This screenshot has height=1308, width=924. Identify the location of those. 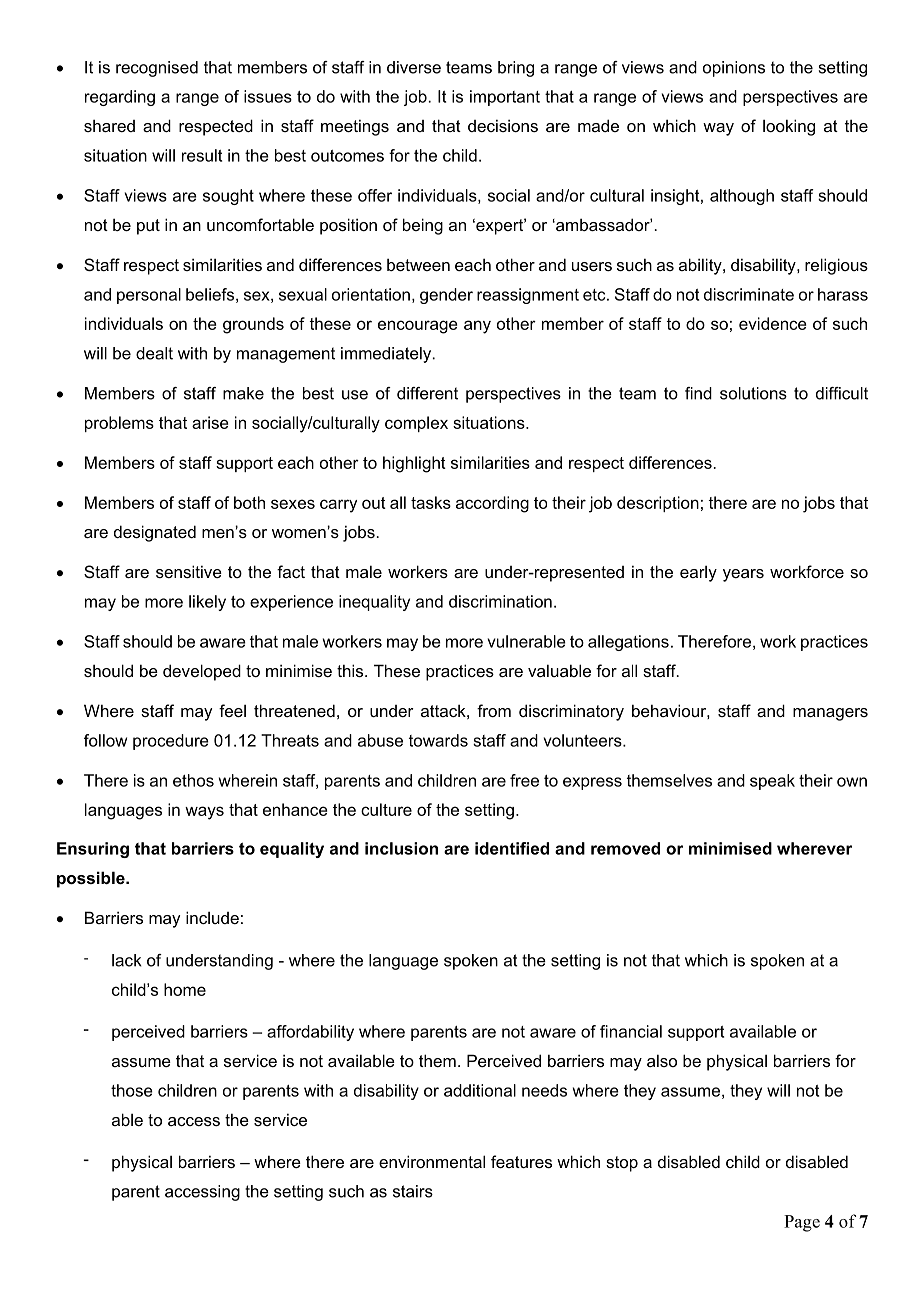
(132, 1090).
